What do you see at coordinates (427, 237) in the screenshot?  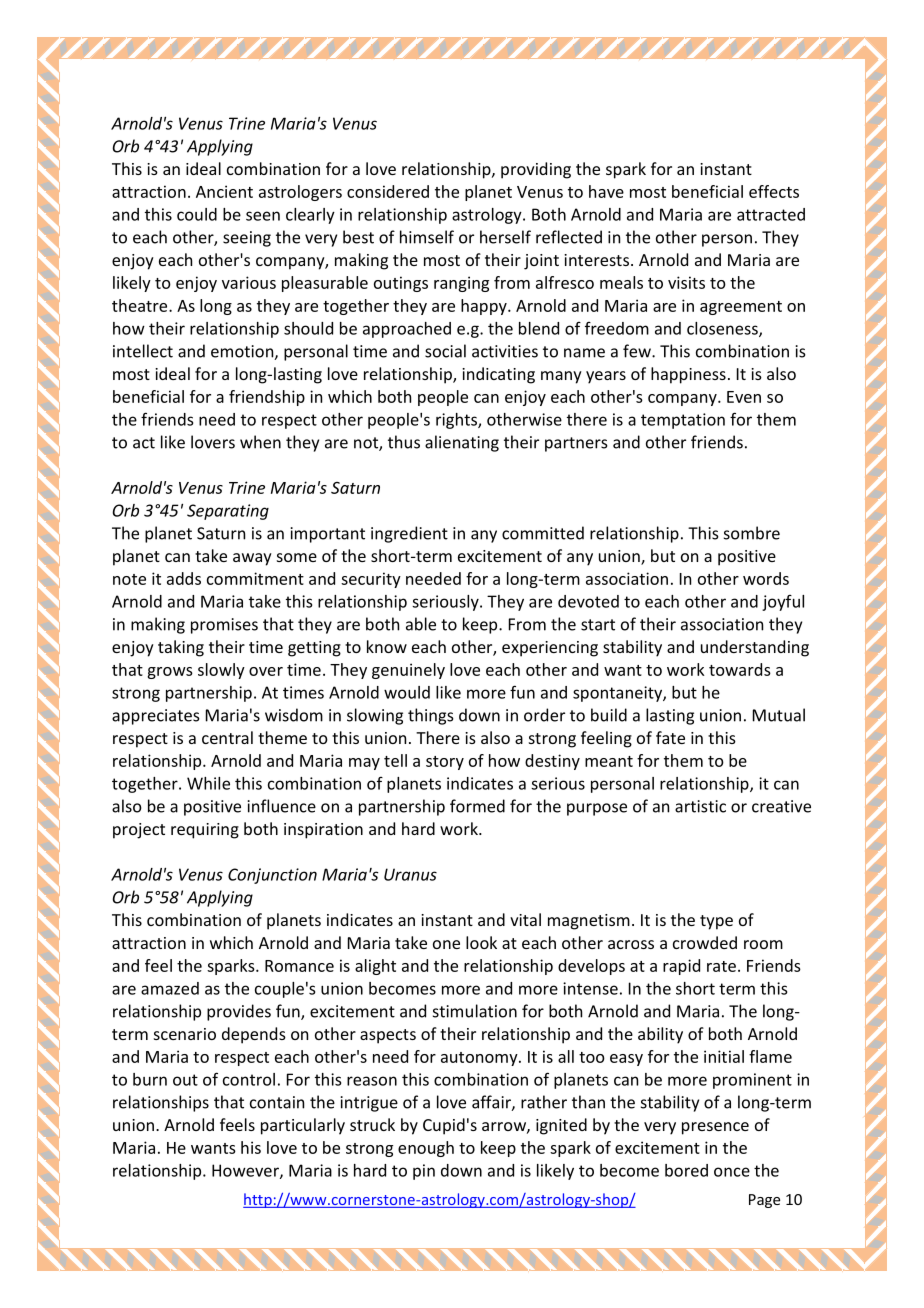 I see `himself` at bounding box center [427, 237].
